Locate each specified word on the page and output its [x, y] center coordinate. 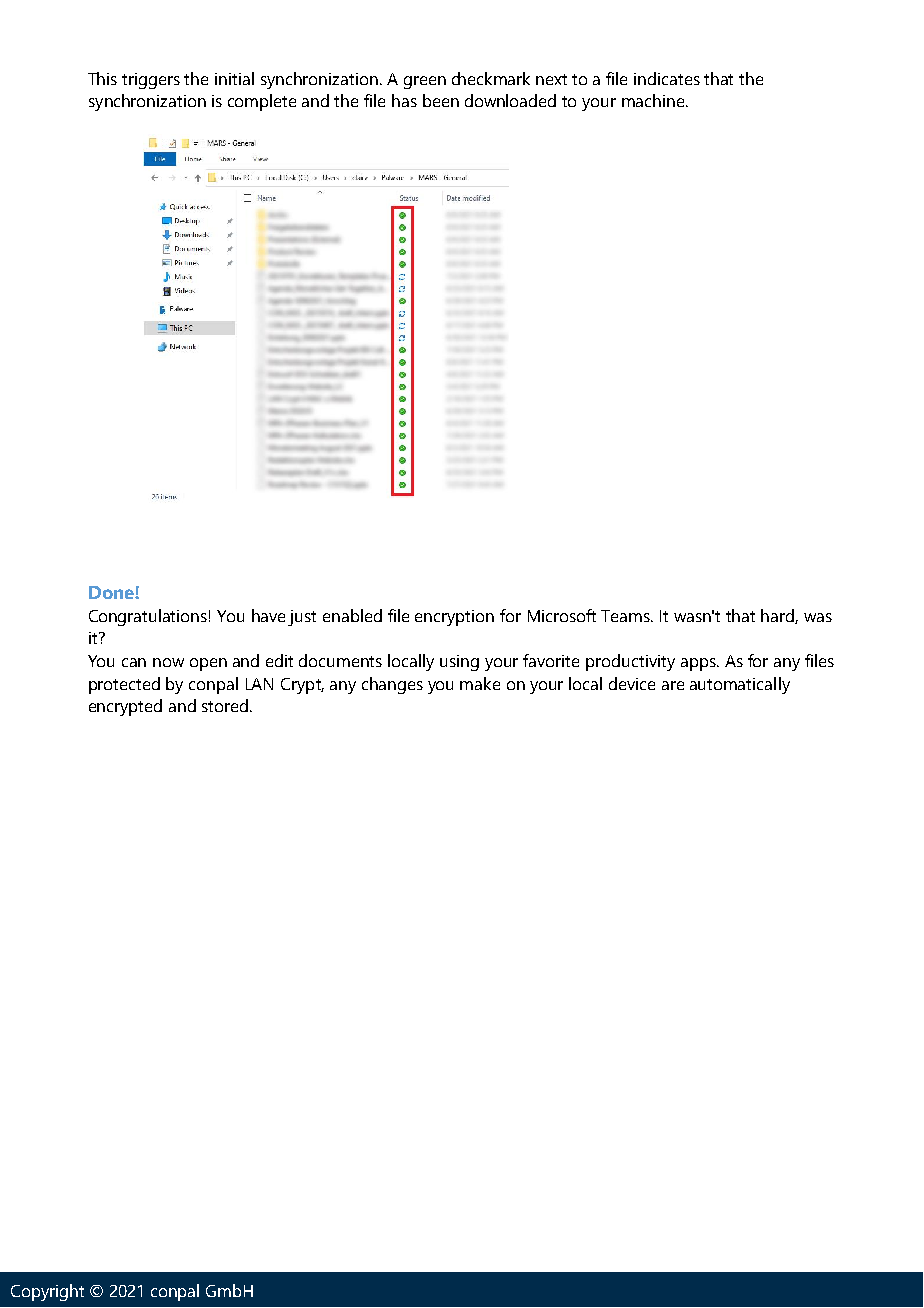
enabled [352, 615]
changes [392, 685]
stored [225, 705]
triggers [151, 81]
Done [112, 592]
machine [654, 100]
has [404, 100]
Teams [627, 616]
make [480, 683]
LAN [259, 684]
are [673, 685]
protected [124, 685]
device [632, 683]
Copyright [47, 1292]
